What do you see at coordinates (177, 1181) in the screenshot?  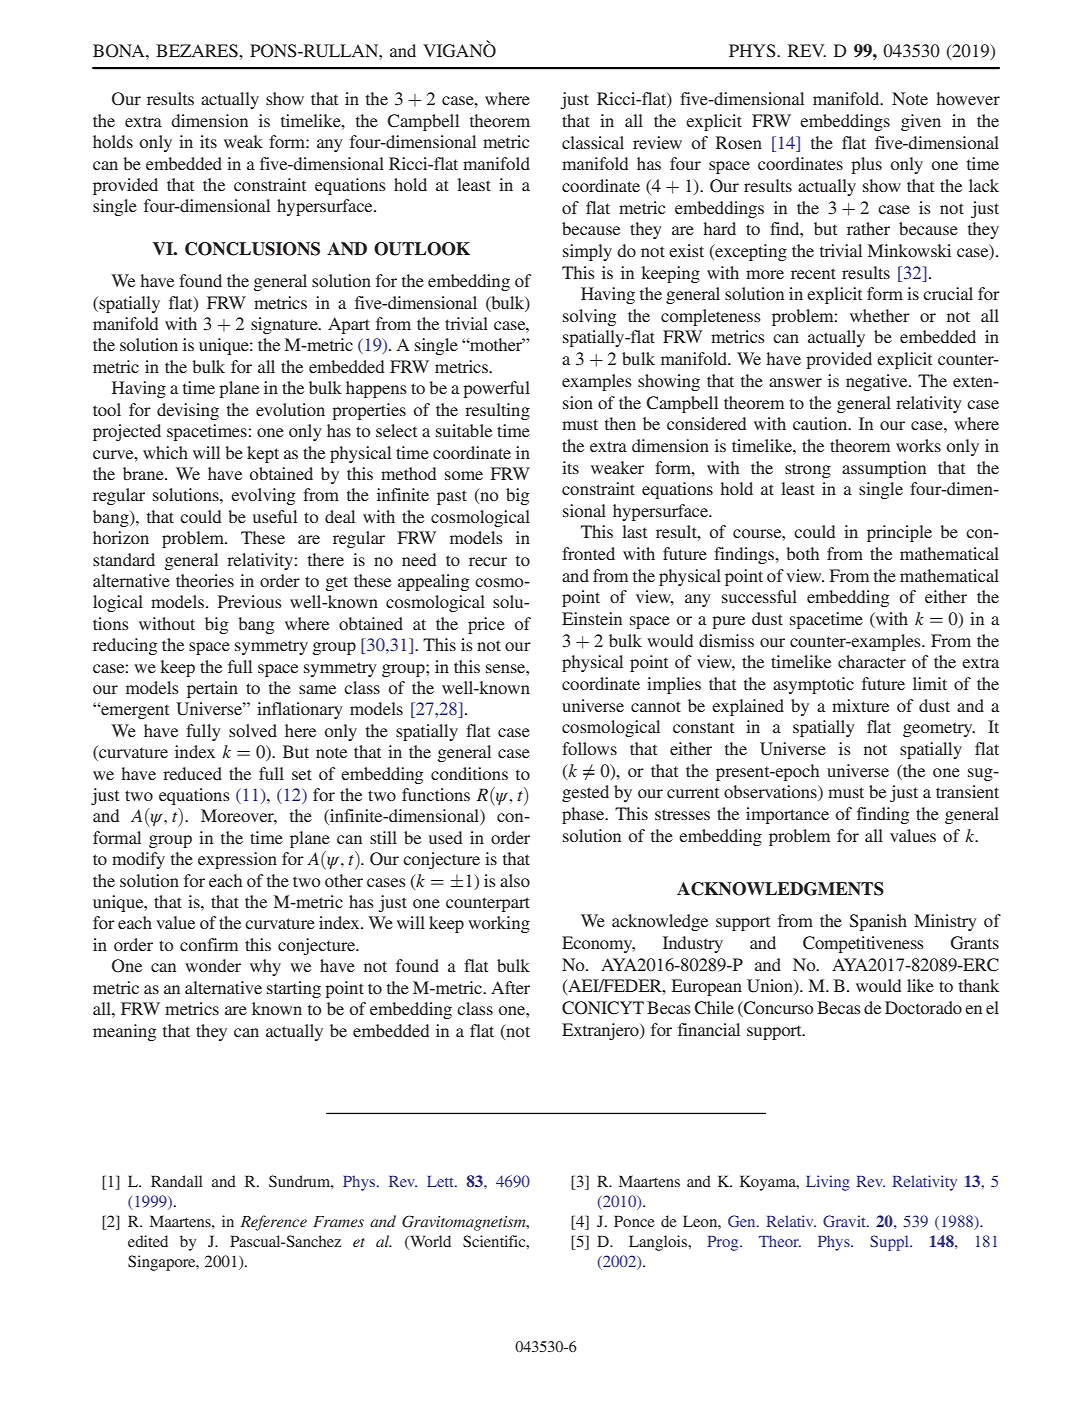 I see `Randall` at bounding box center [177, 1181].
